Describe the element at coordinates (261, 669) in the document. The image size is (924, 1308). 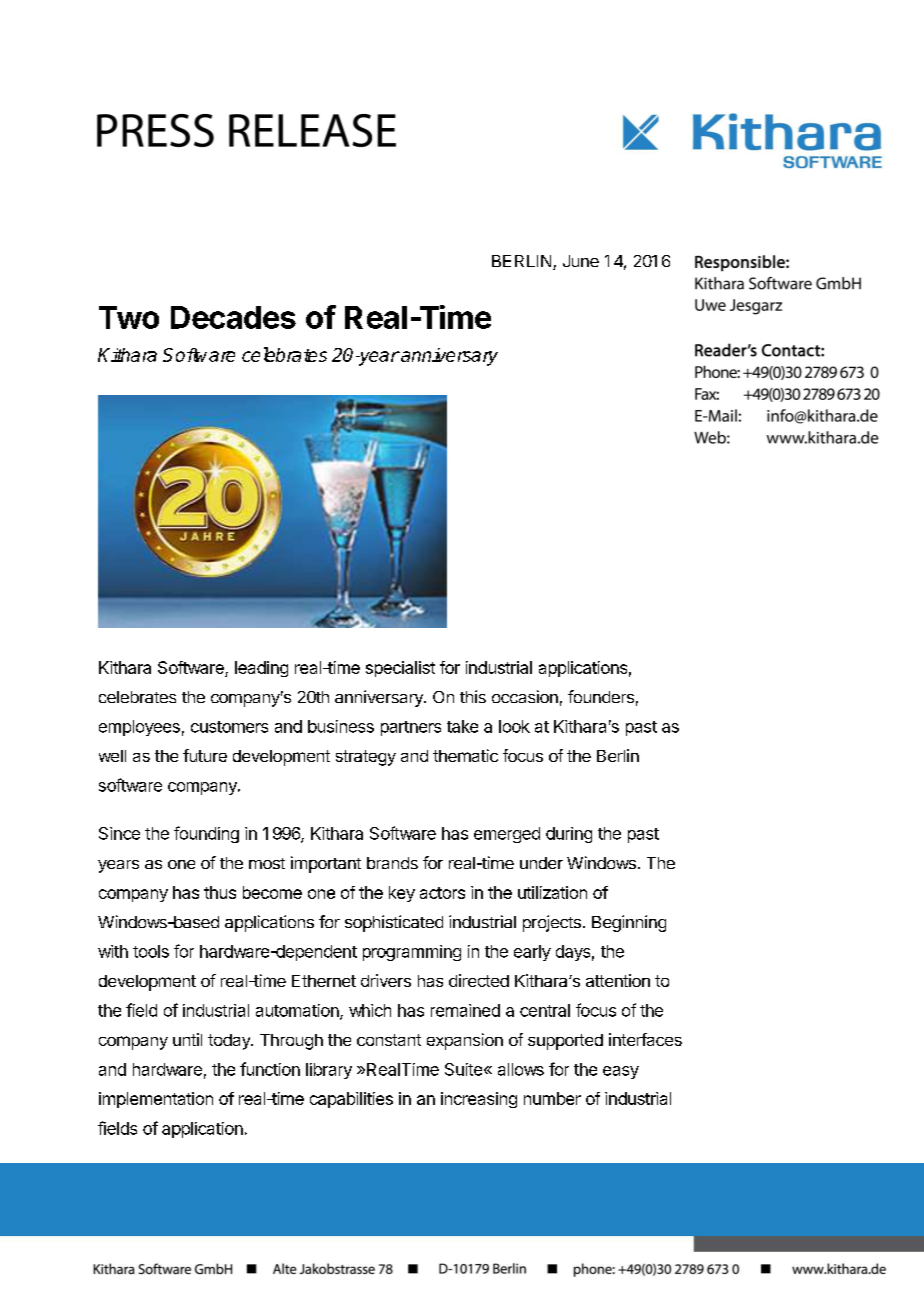
I see `leading` at that location.
